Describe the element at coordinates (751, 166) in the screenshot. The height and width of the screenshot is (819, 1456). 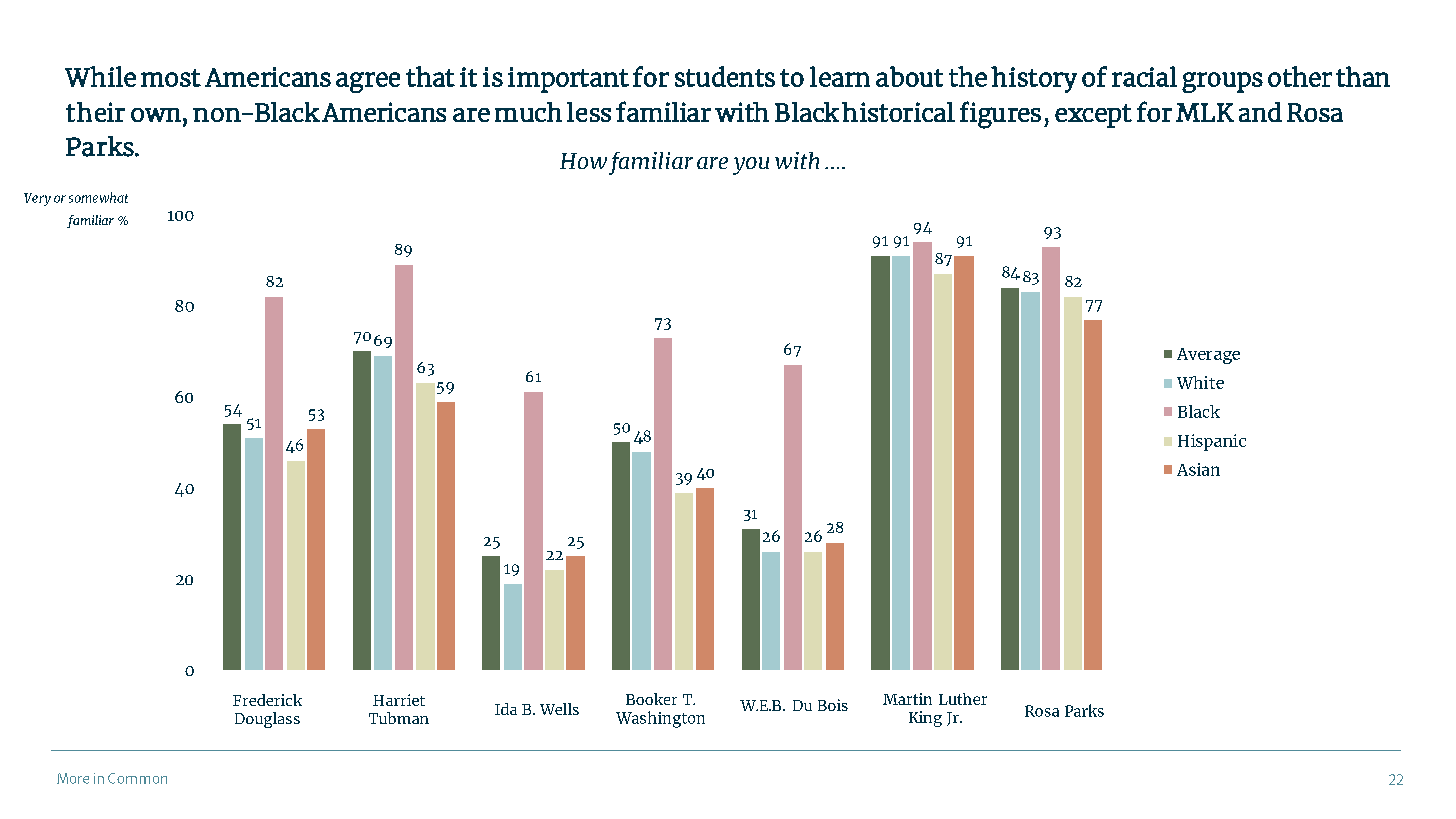
I see `you` at that location.
